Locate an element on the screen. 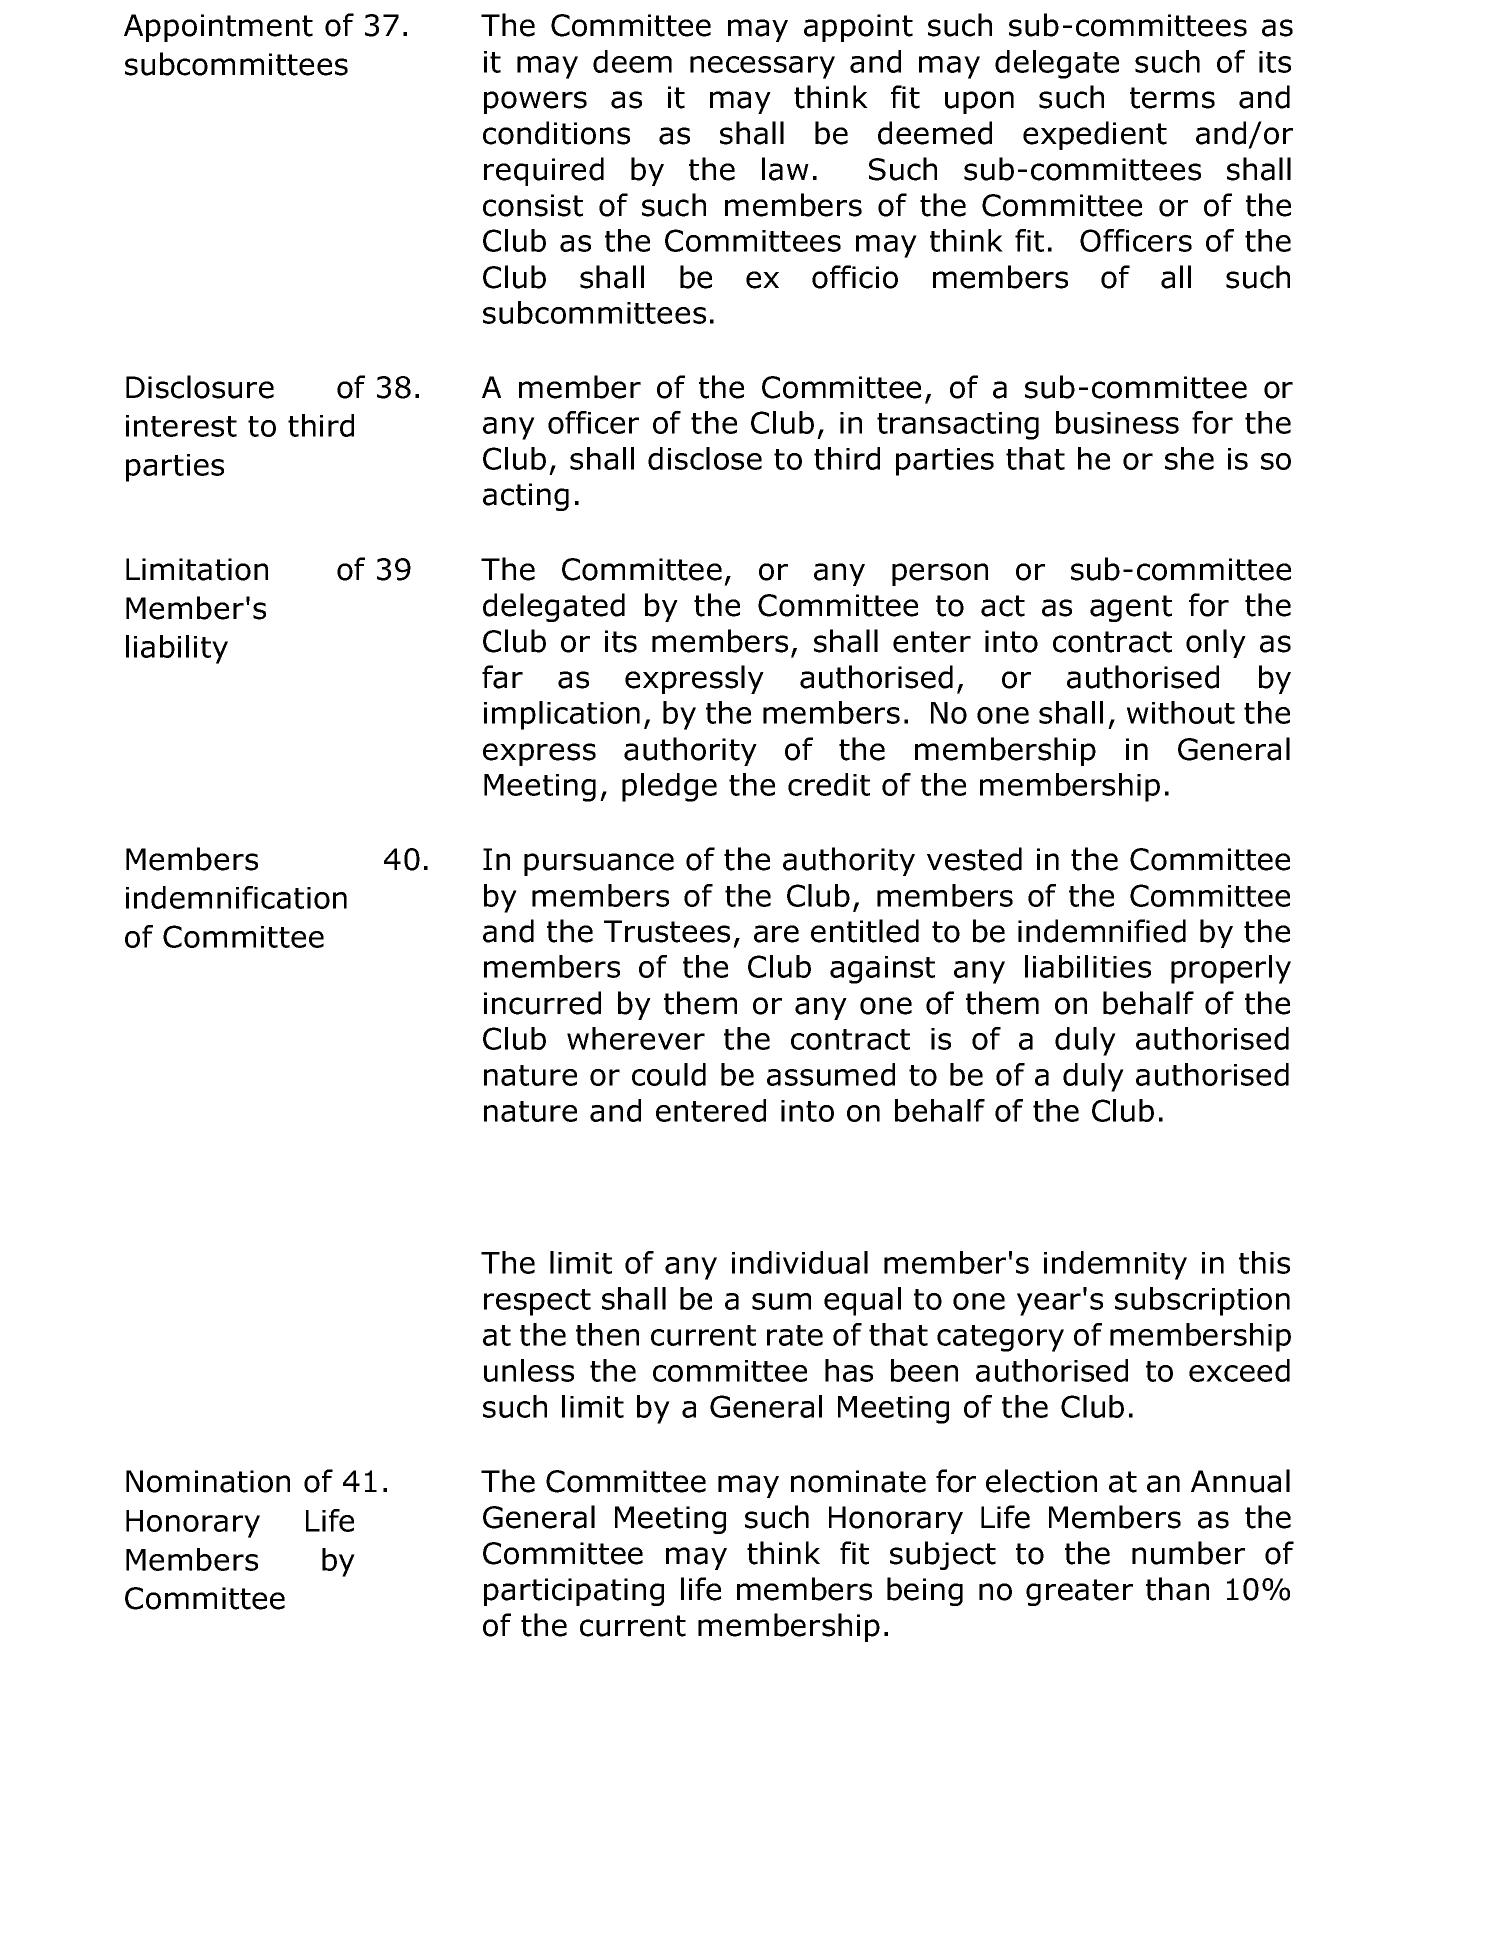 This screenshot has width=1506, height=1949. powers is located at coordinates (535, 102).
